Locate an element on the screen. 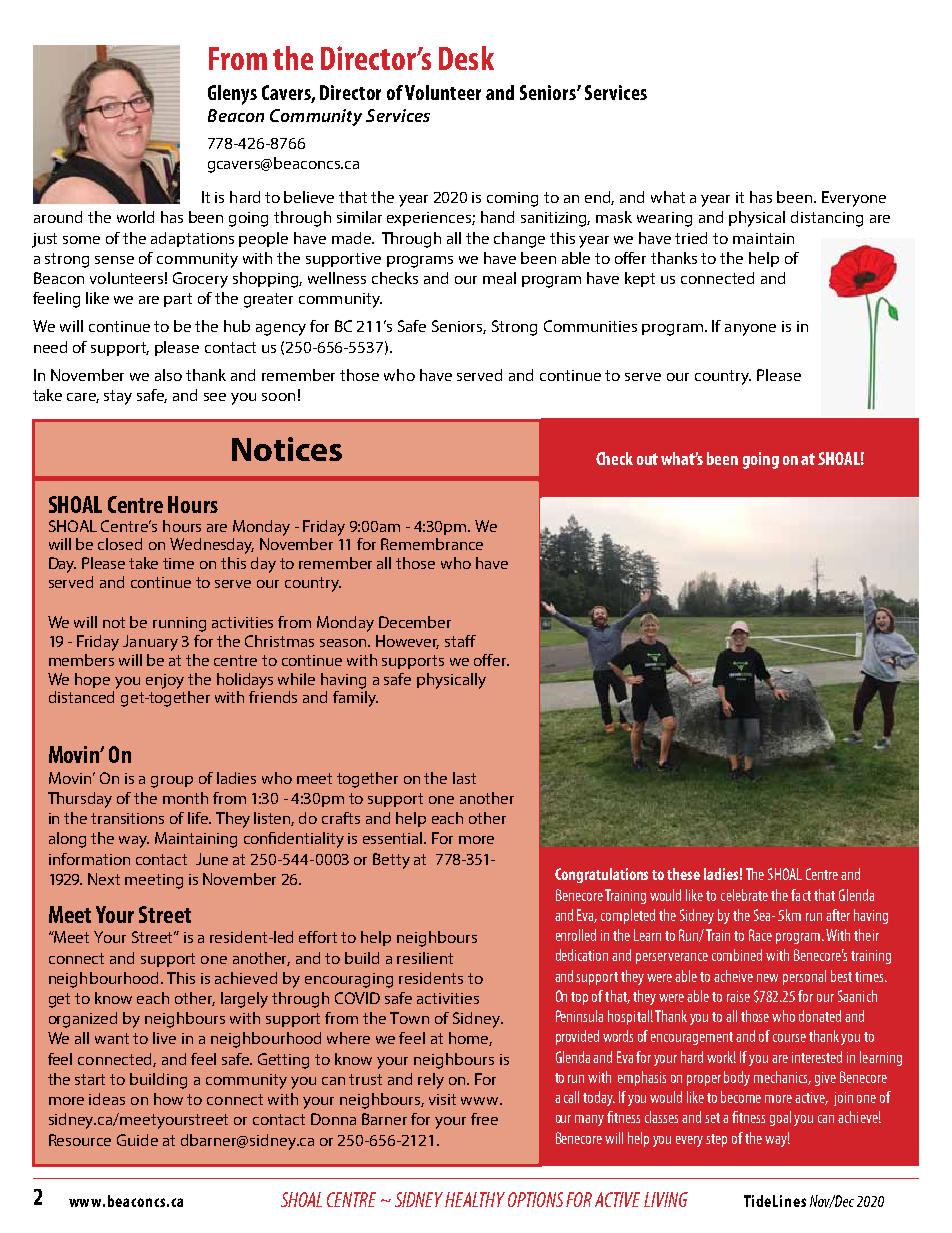  distancing is located at coordinates (827, 219).
